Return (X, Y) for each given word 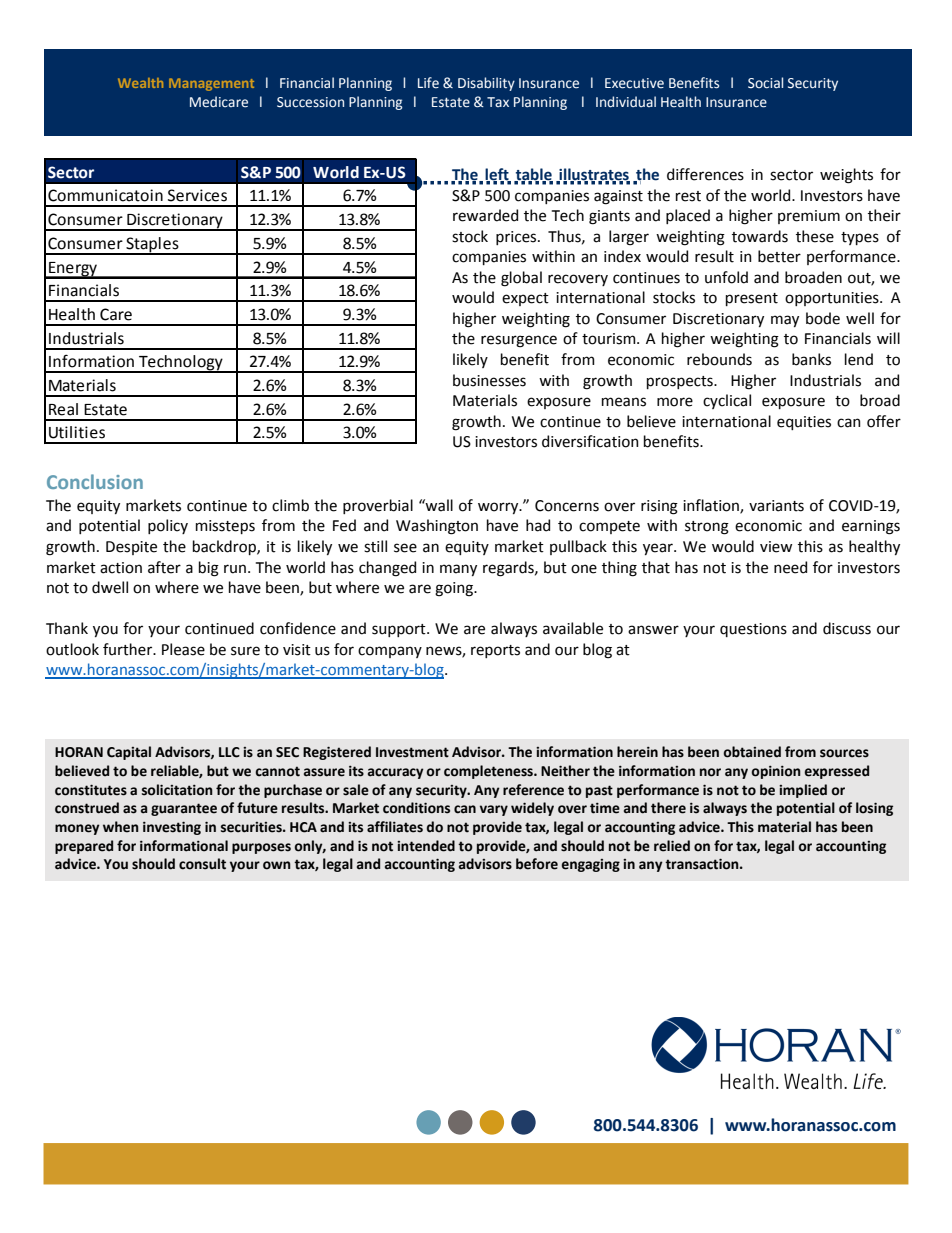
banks (811, 359)
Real (63, 409)
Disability (486, 84)
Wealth (140, 83)
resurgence (519, 341)
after (164, 567)
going (455, 589)
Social (765, 83)
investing (172, 828)
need (790, 567)
